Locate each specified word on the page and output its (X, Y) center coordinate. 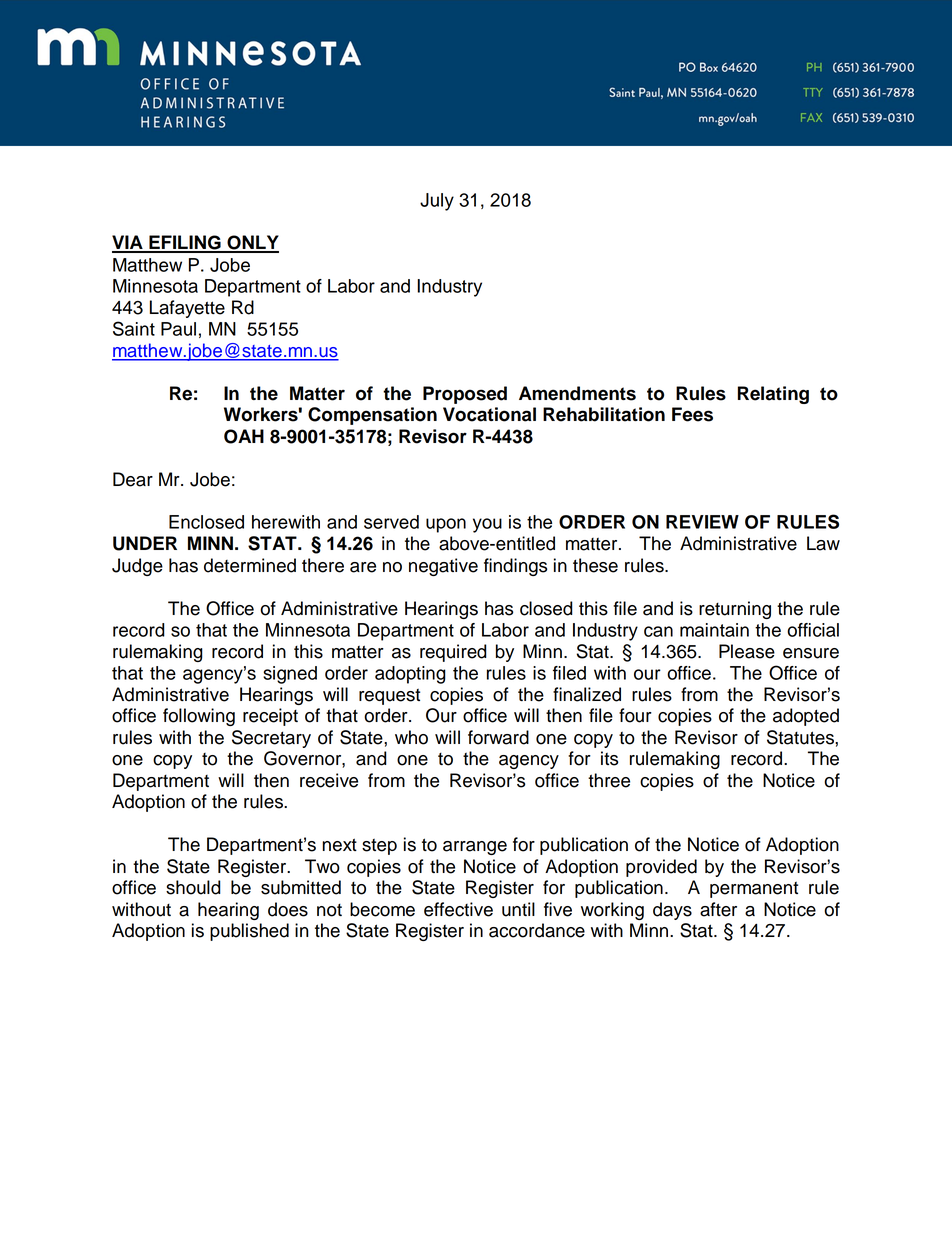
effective (458, 909)
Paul (178, 329)
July (437, 202)
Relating (773, 395)
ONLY (252, 243)
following (199, 717)
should (193, 887)
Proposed (465, 395)
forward (498, 737)
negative (443, 567)
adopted (806, 717)
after (718, 909)
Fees (692, 414)
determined (250, 565)
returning (735, 610)
